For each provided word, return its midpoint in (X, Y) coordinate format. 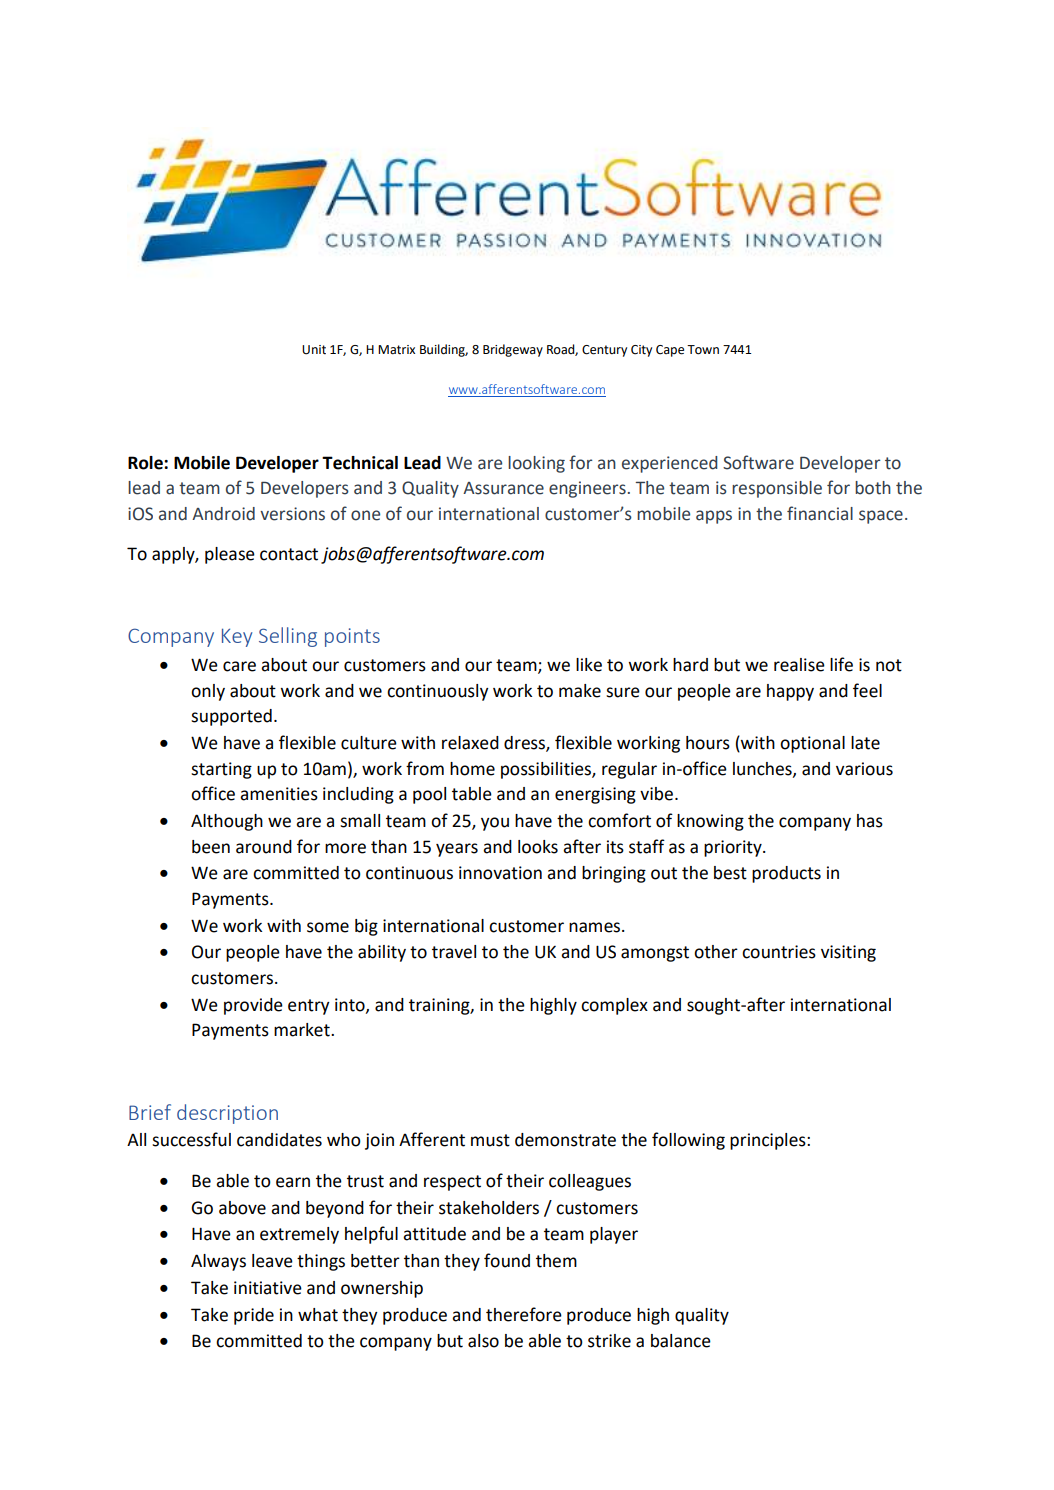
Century (604, 351)
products (786, 874)
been (211, 847)
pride (254, 1316)
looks (538, 847)
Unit (314, 350)
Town (703, 350)
